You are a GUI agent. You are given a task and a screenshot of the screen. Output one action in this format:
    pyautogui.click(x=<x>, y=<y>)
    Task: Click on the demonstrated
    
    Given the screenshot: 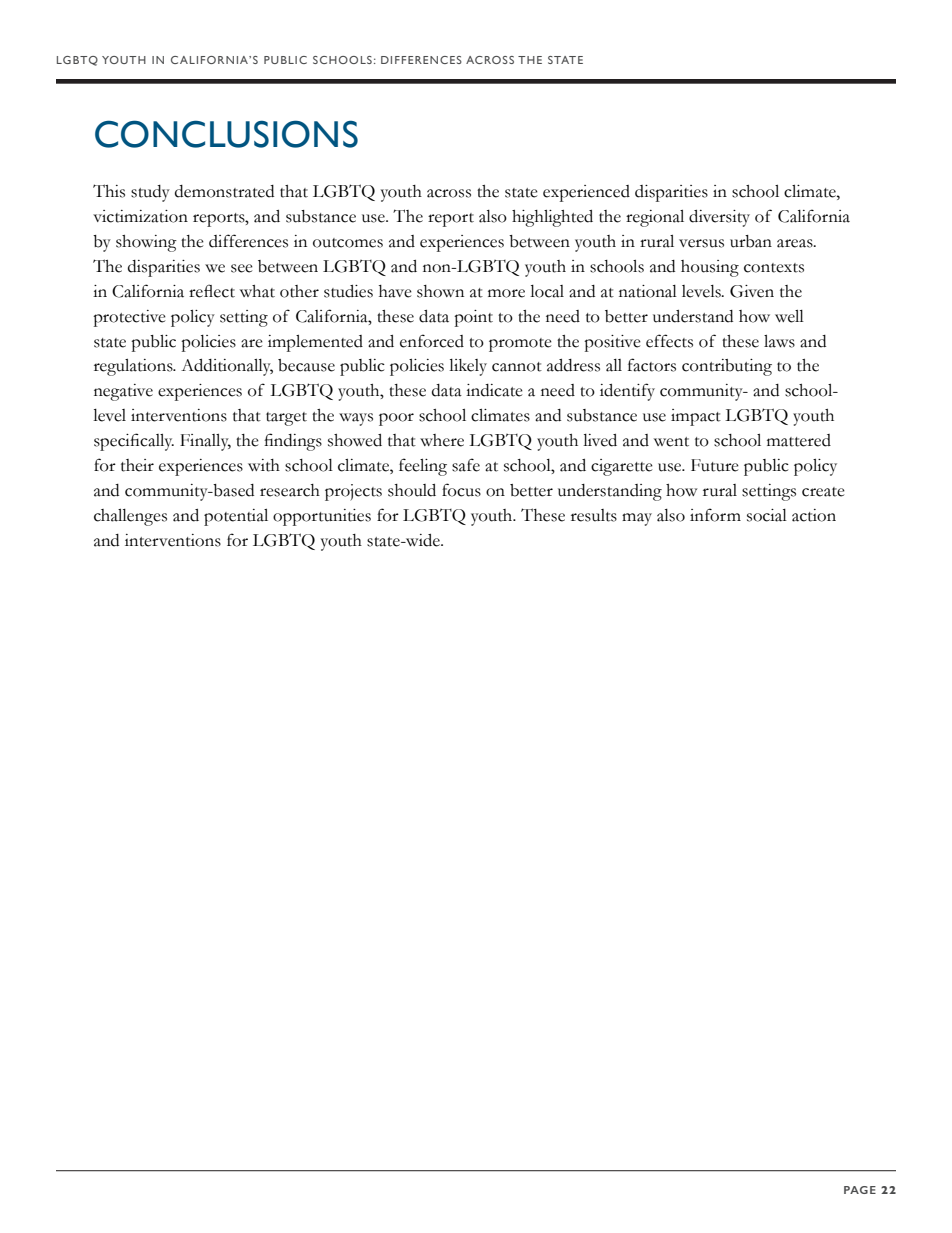 What is the action you would take?
    pyautogui.click(x=224, y=191)
